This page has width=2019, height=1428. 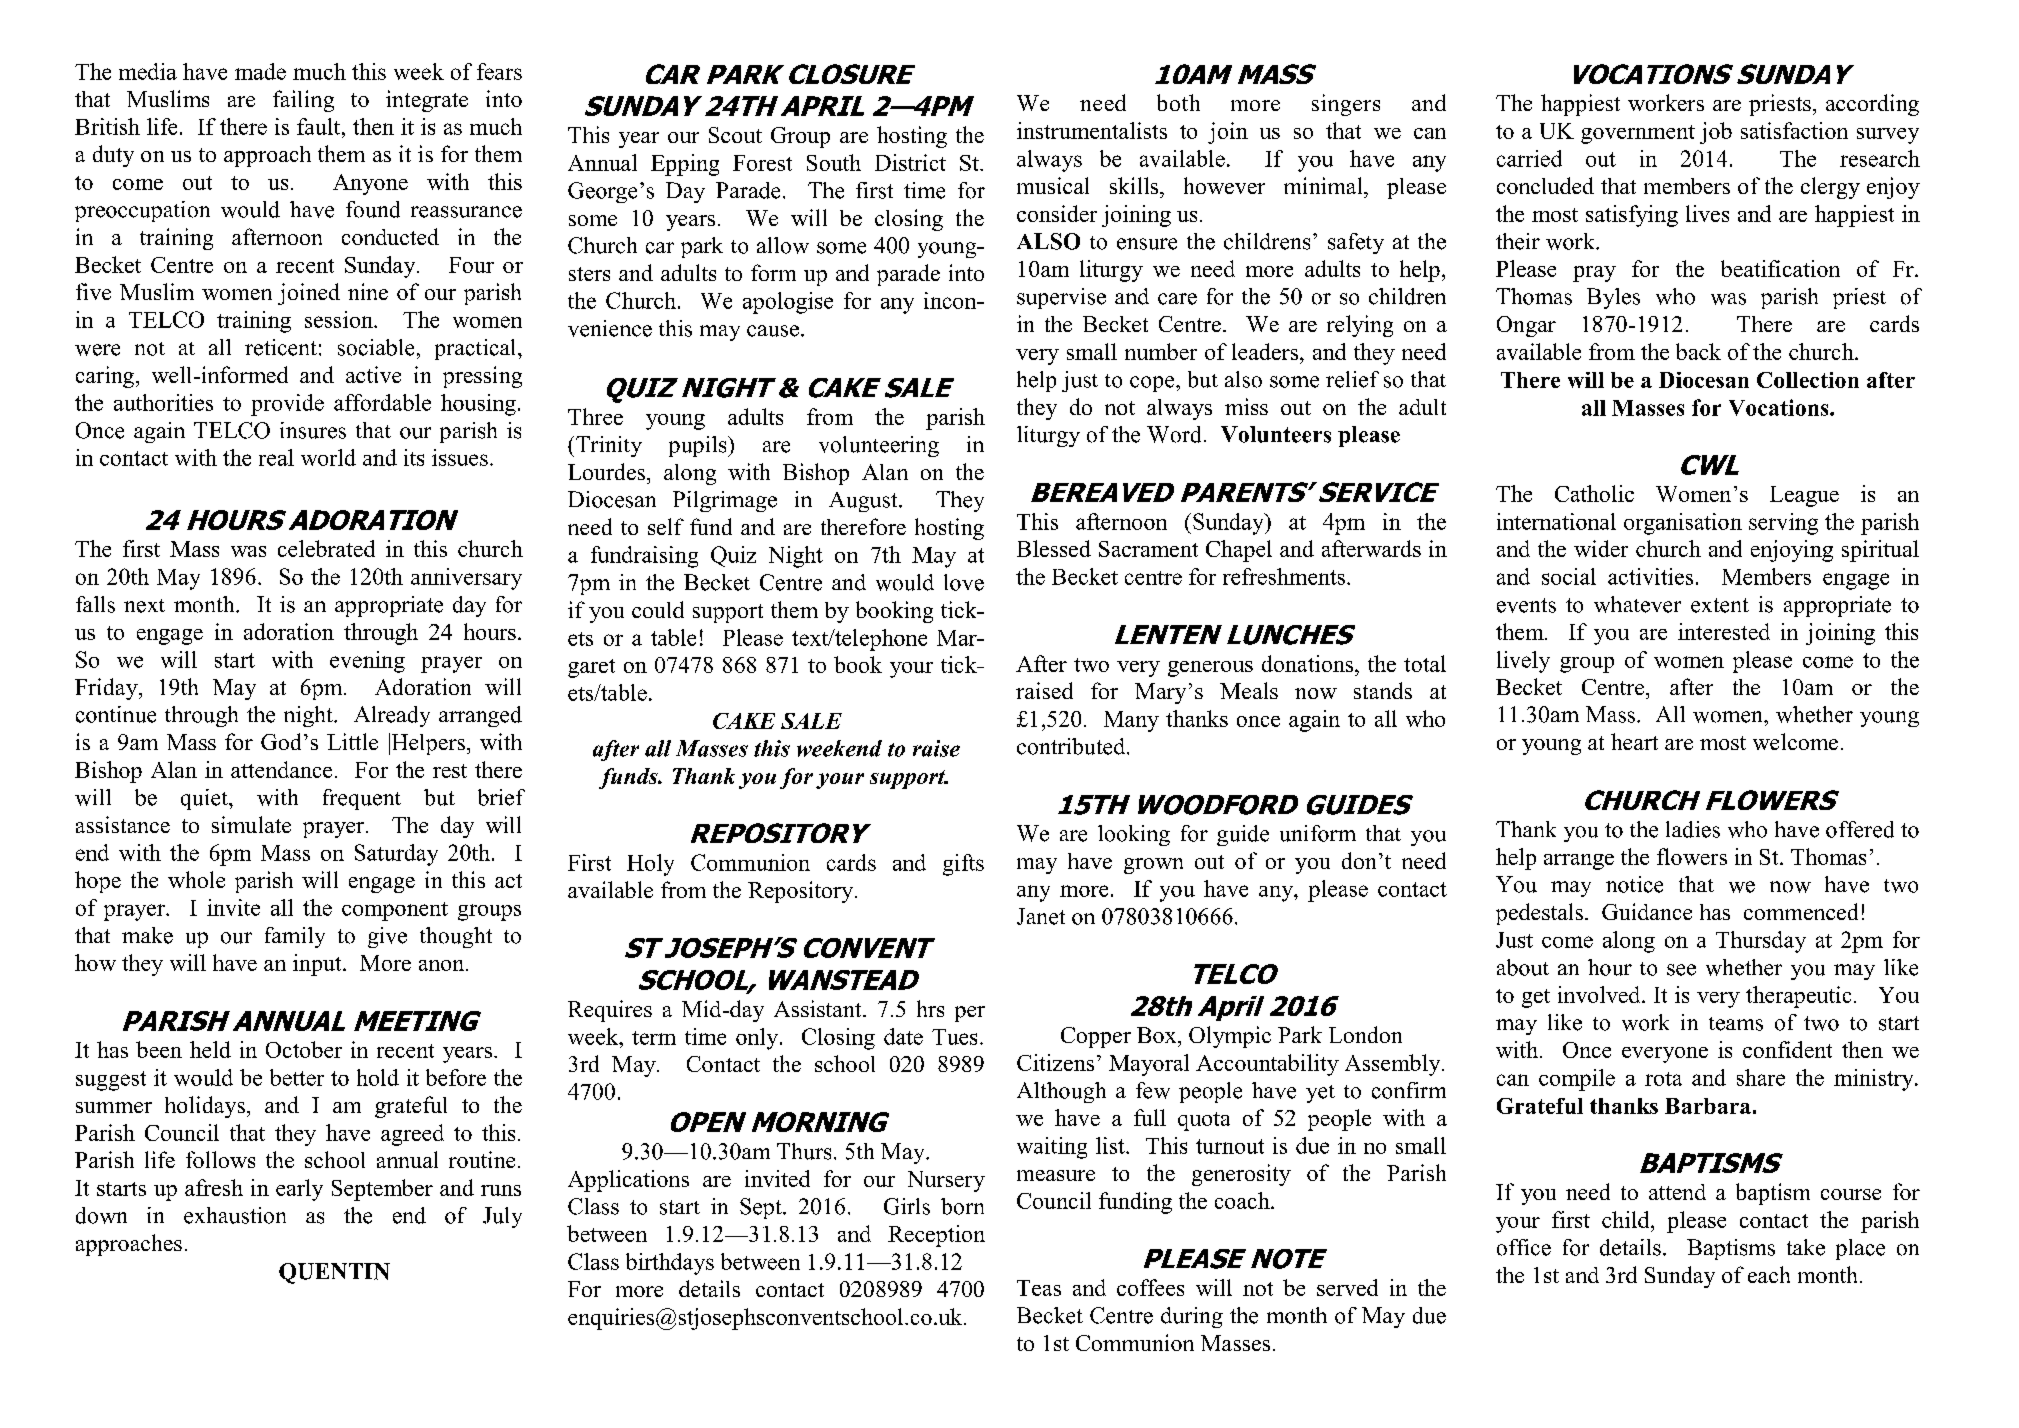 What do you see at coordinates (1634, 741) in the page?
I see `heart` at bounding box center [1634, 741].
